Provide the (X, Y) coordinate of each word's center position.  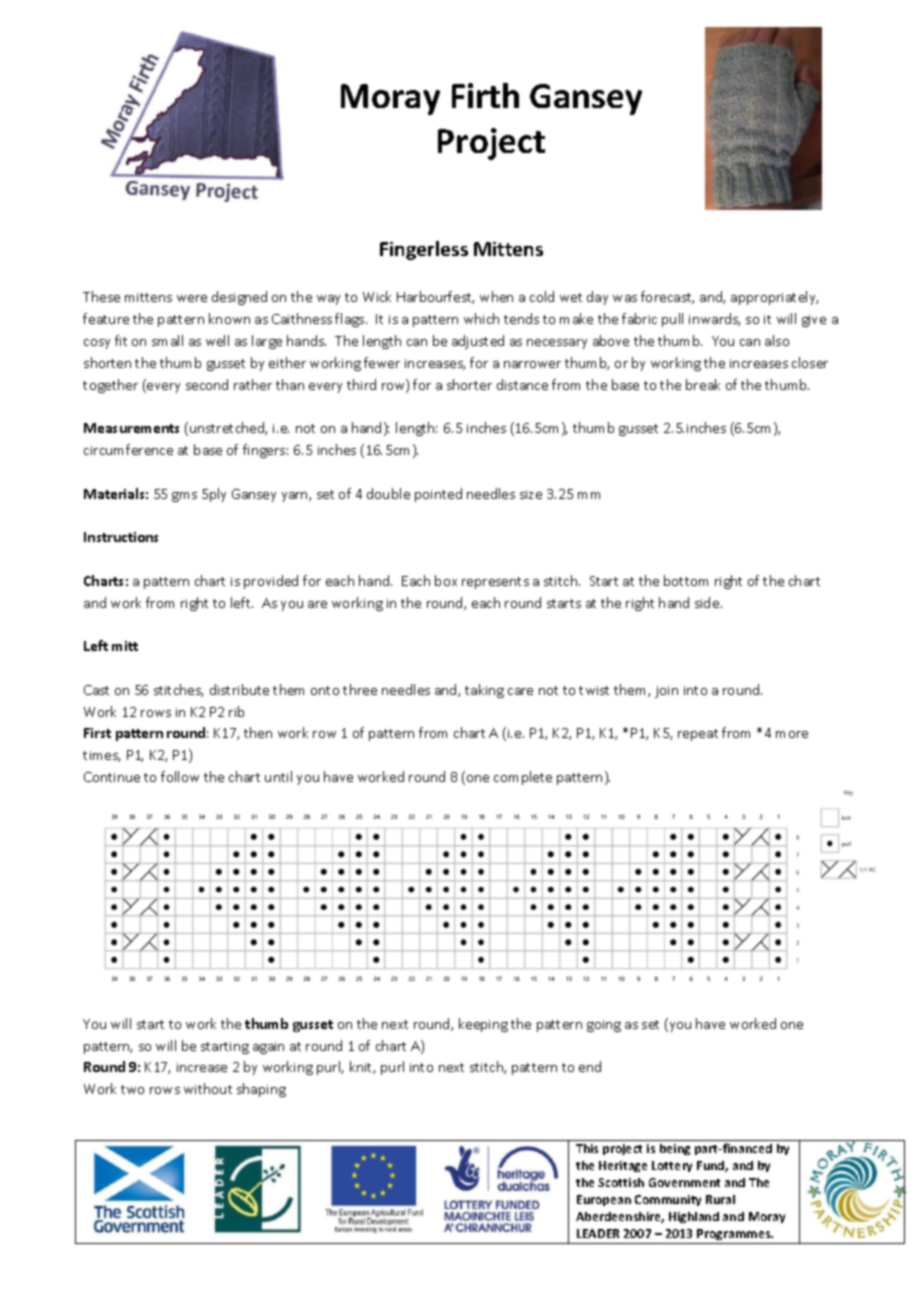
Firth (485, 95)
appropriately (774, 298)
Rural (720, 1199)
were (192, 298)
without (208, 1088)
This (587, 1148)
